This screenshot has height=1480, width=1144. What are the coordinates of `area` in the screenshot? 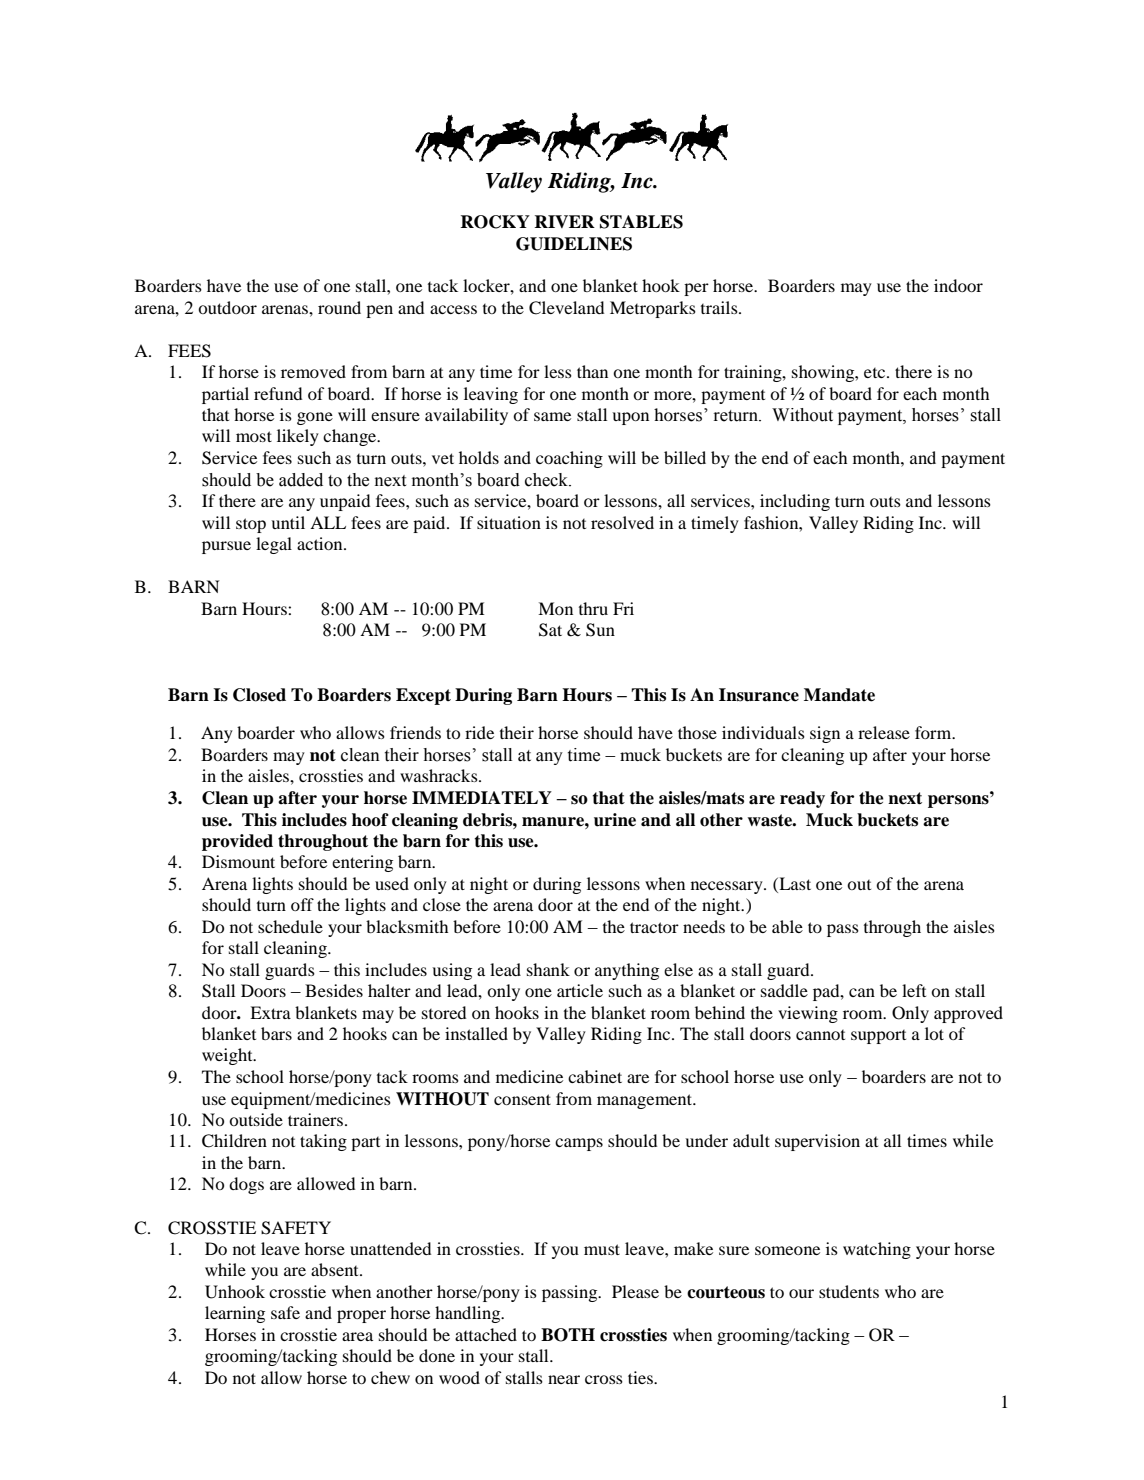 It's located at (357, 1336).
